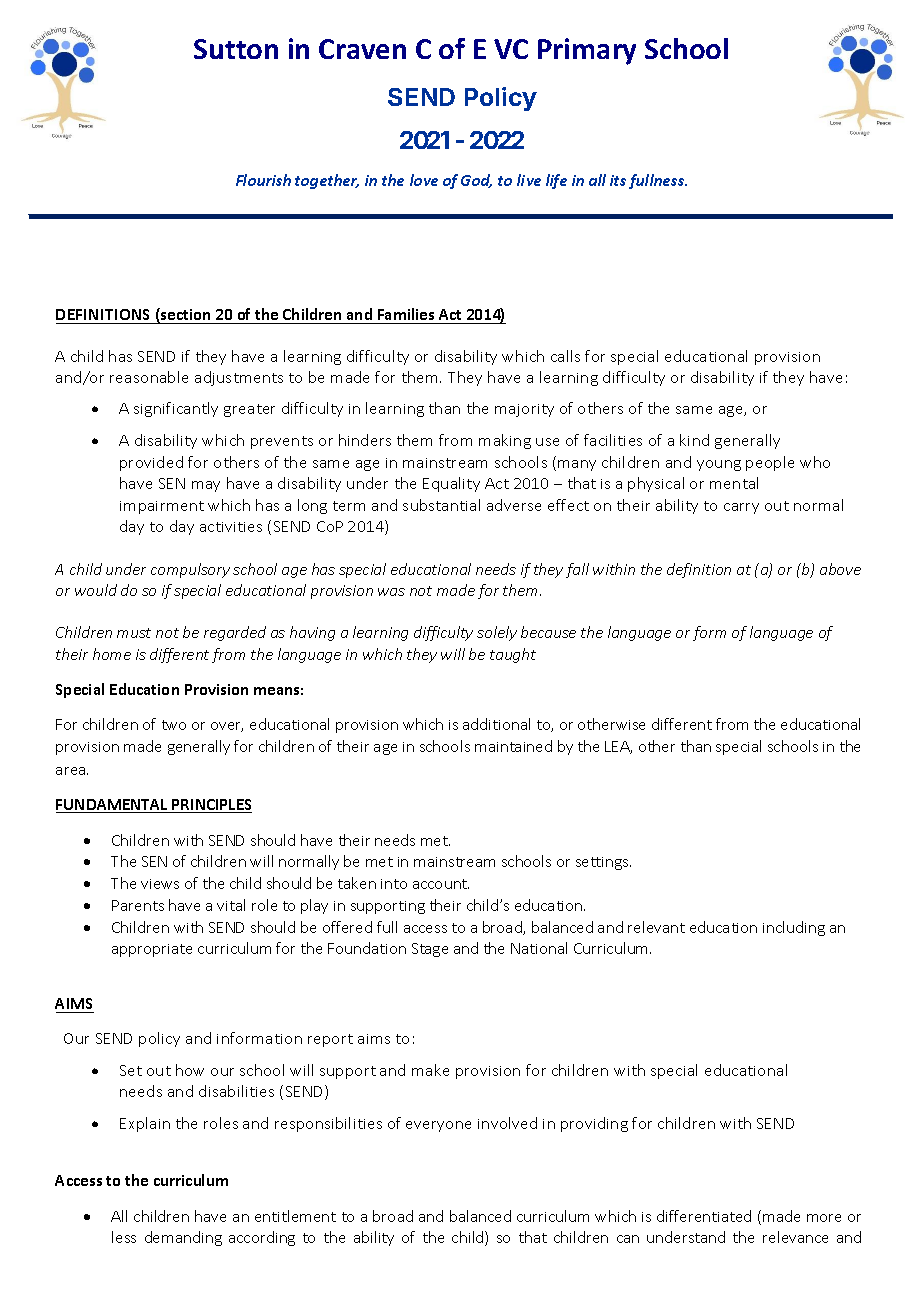 The height and width of the image is (1308, 924). Describe the element at coordinates (438, 1126) in the image. I see `everyone` at that location.
